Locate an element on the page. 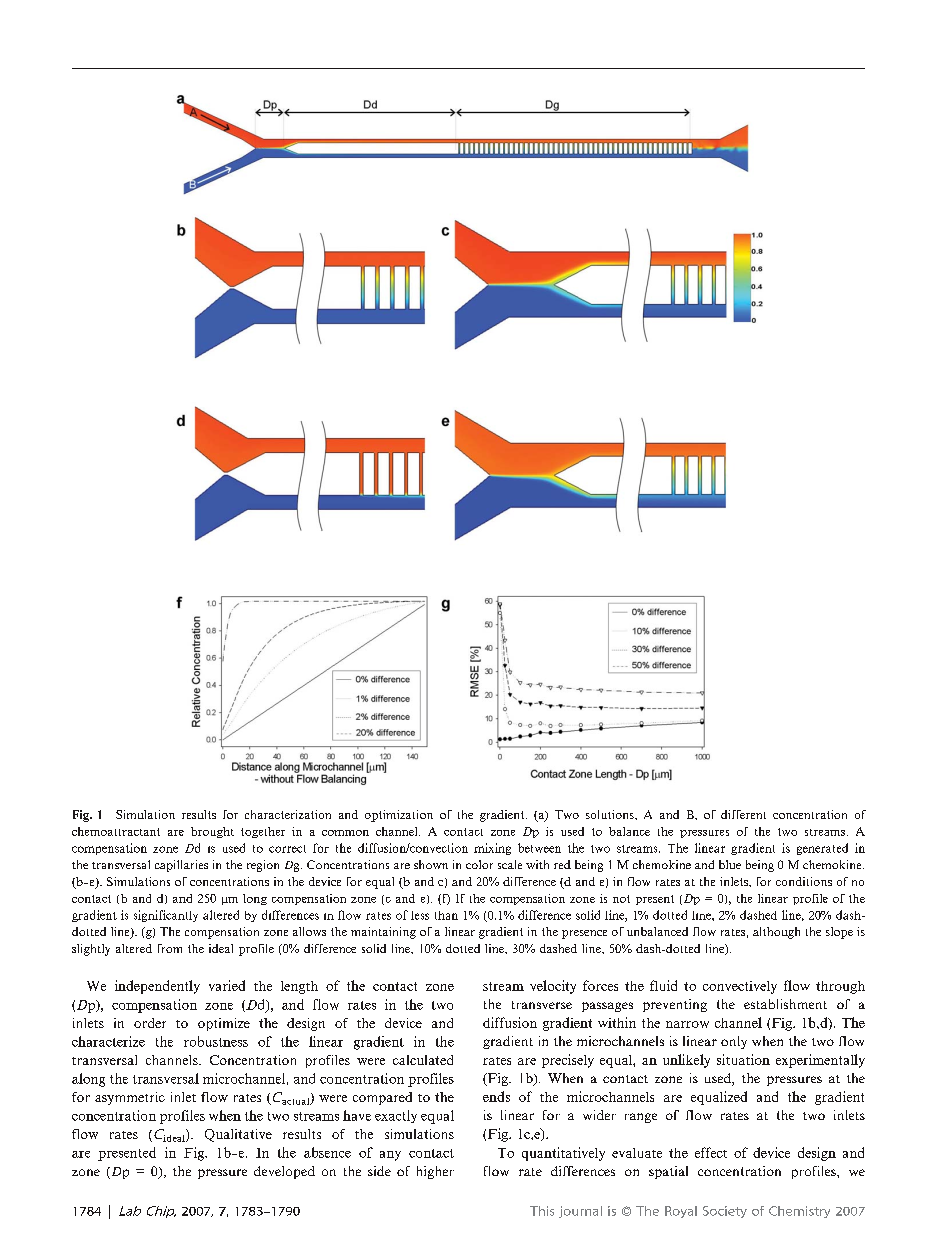 This page has height=1247, width=952. developed is located at coordinates (284, 1172).
